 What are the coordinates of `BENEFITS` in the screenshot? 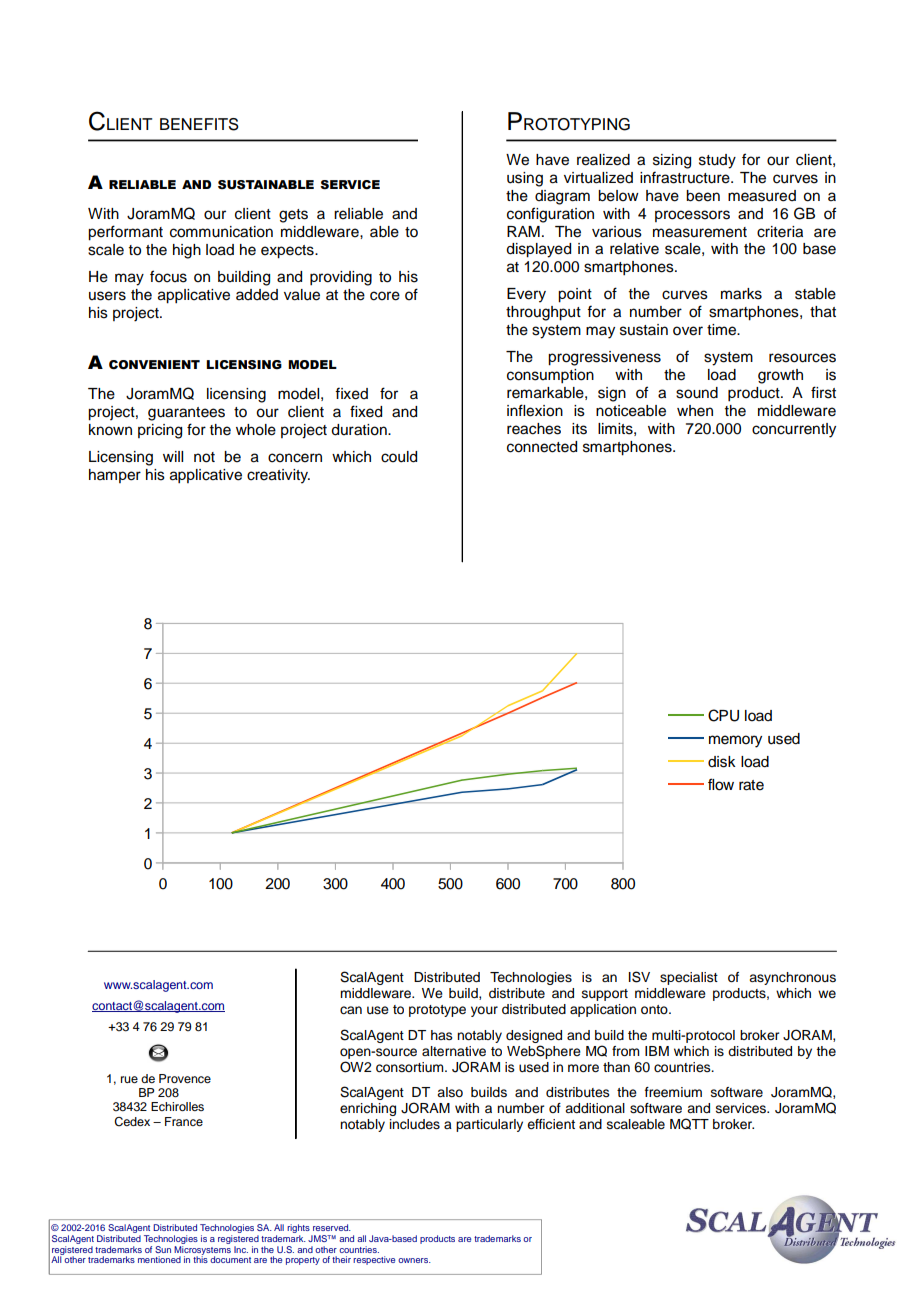 It's located at (199, 124).
